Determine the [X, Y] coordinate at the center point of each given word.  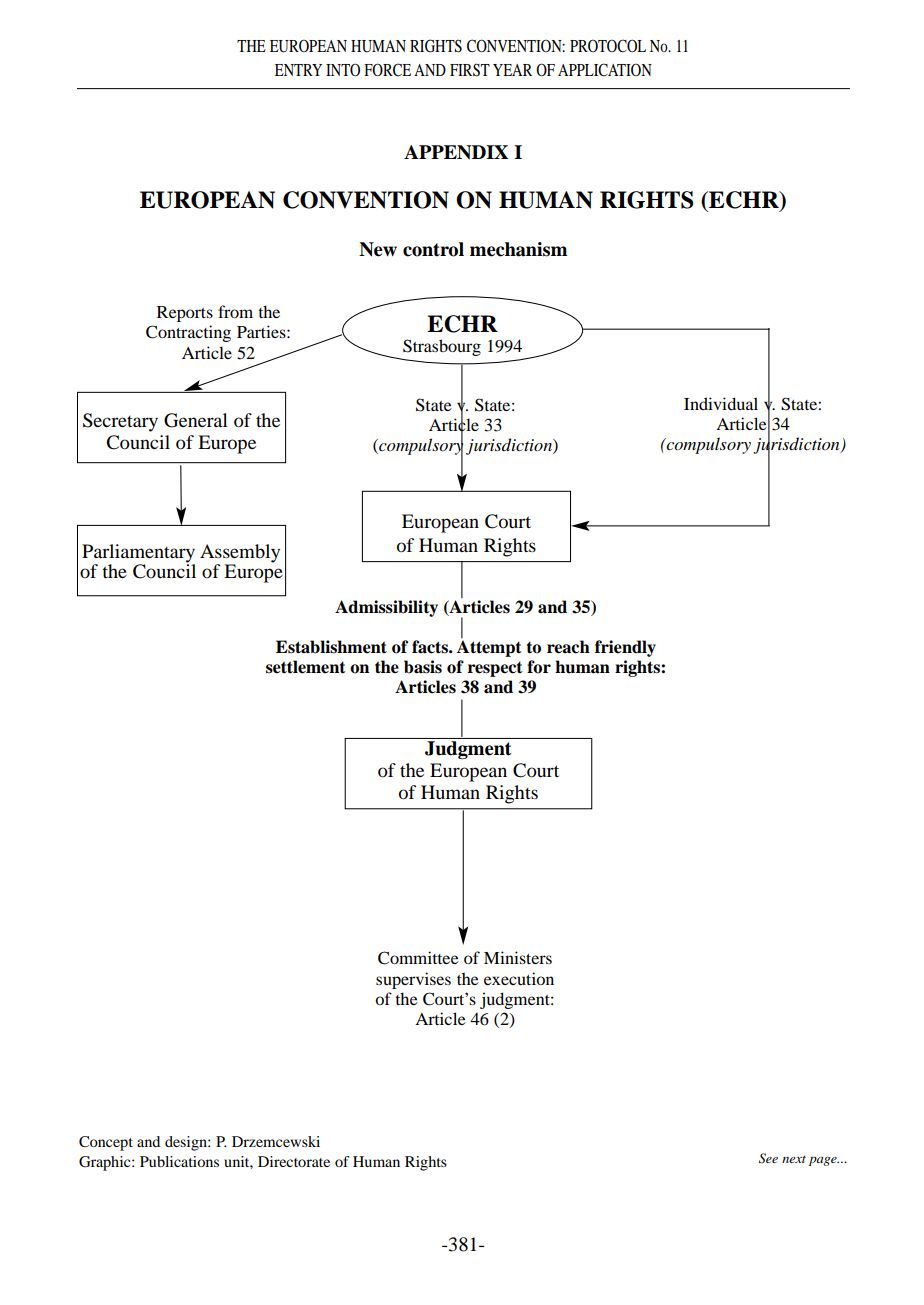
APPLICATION [605, 70]
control [433, 249]
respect [495, 669]
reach [568, 647]
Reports [185, 314]
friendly [625, 648]
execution [519, 978]
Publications [179, 1161]
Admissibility [386, 608]
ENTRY [298, 70]
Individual [721, 403]
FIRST [470, 70]
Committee [418, 958]
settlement [306, 667]
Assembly [240, 554]
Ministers [518, 957]
